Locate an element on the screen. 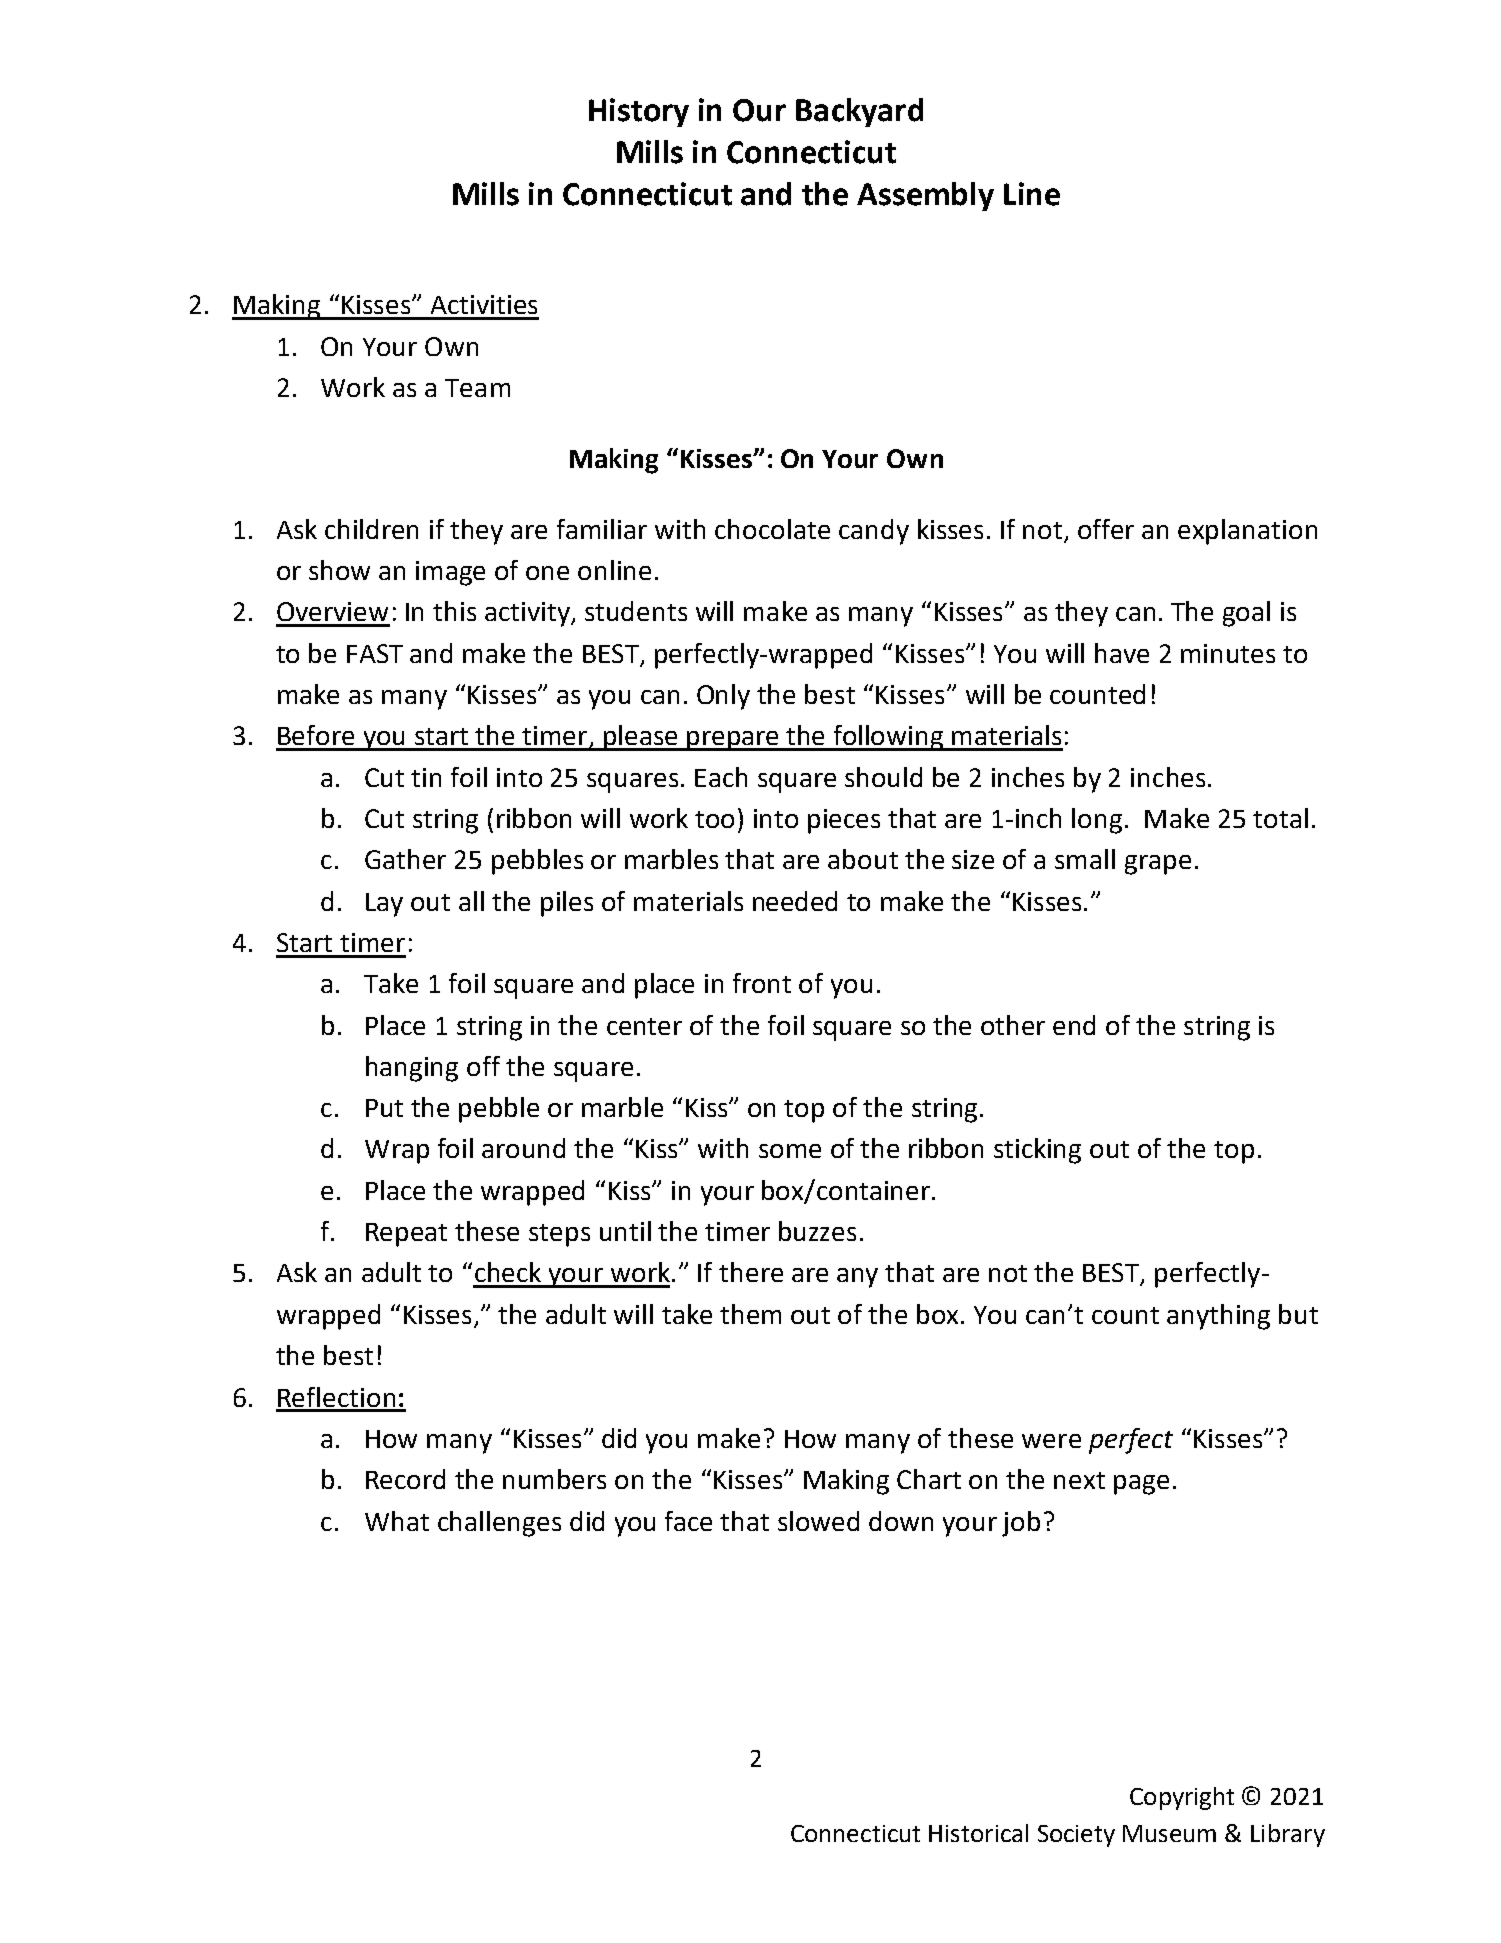  image is located at coordinates (450, 573).
